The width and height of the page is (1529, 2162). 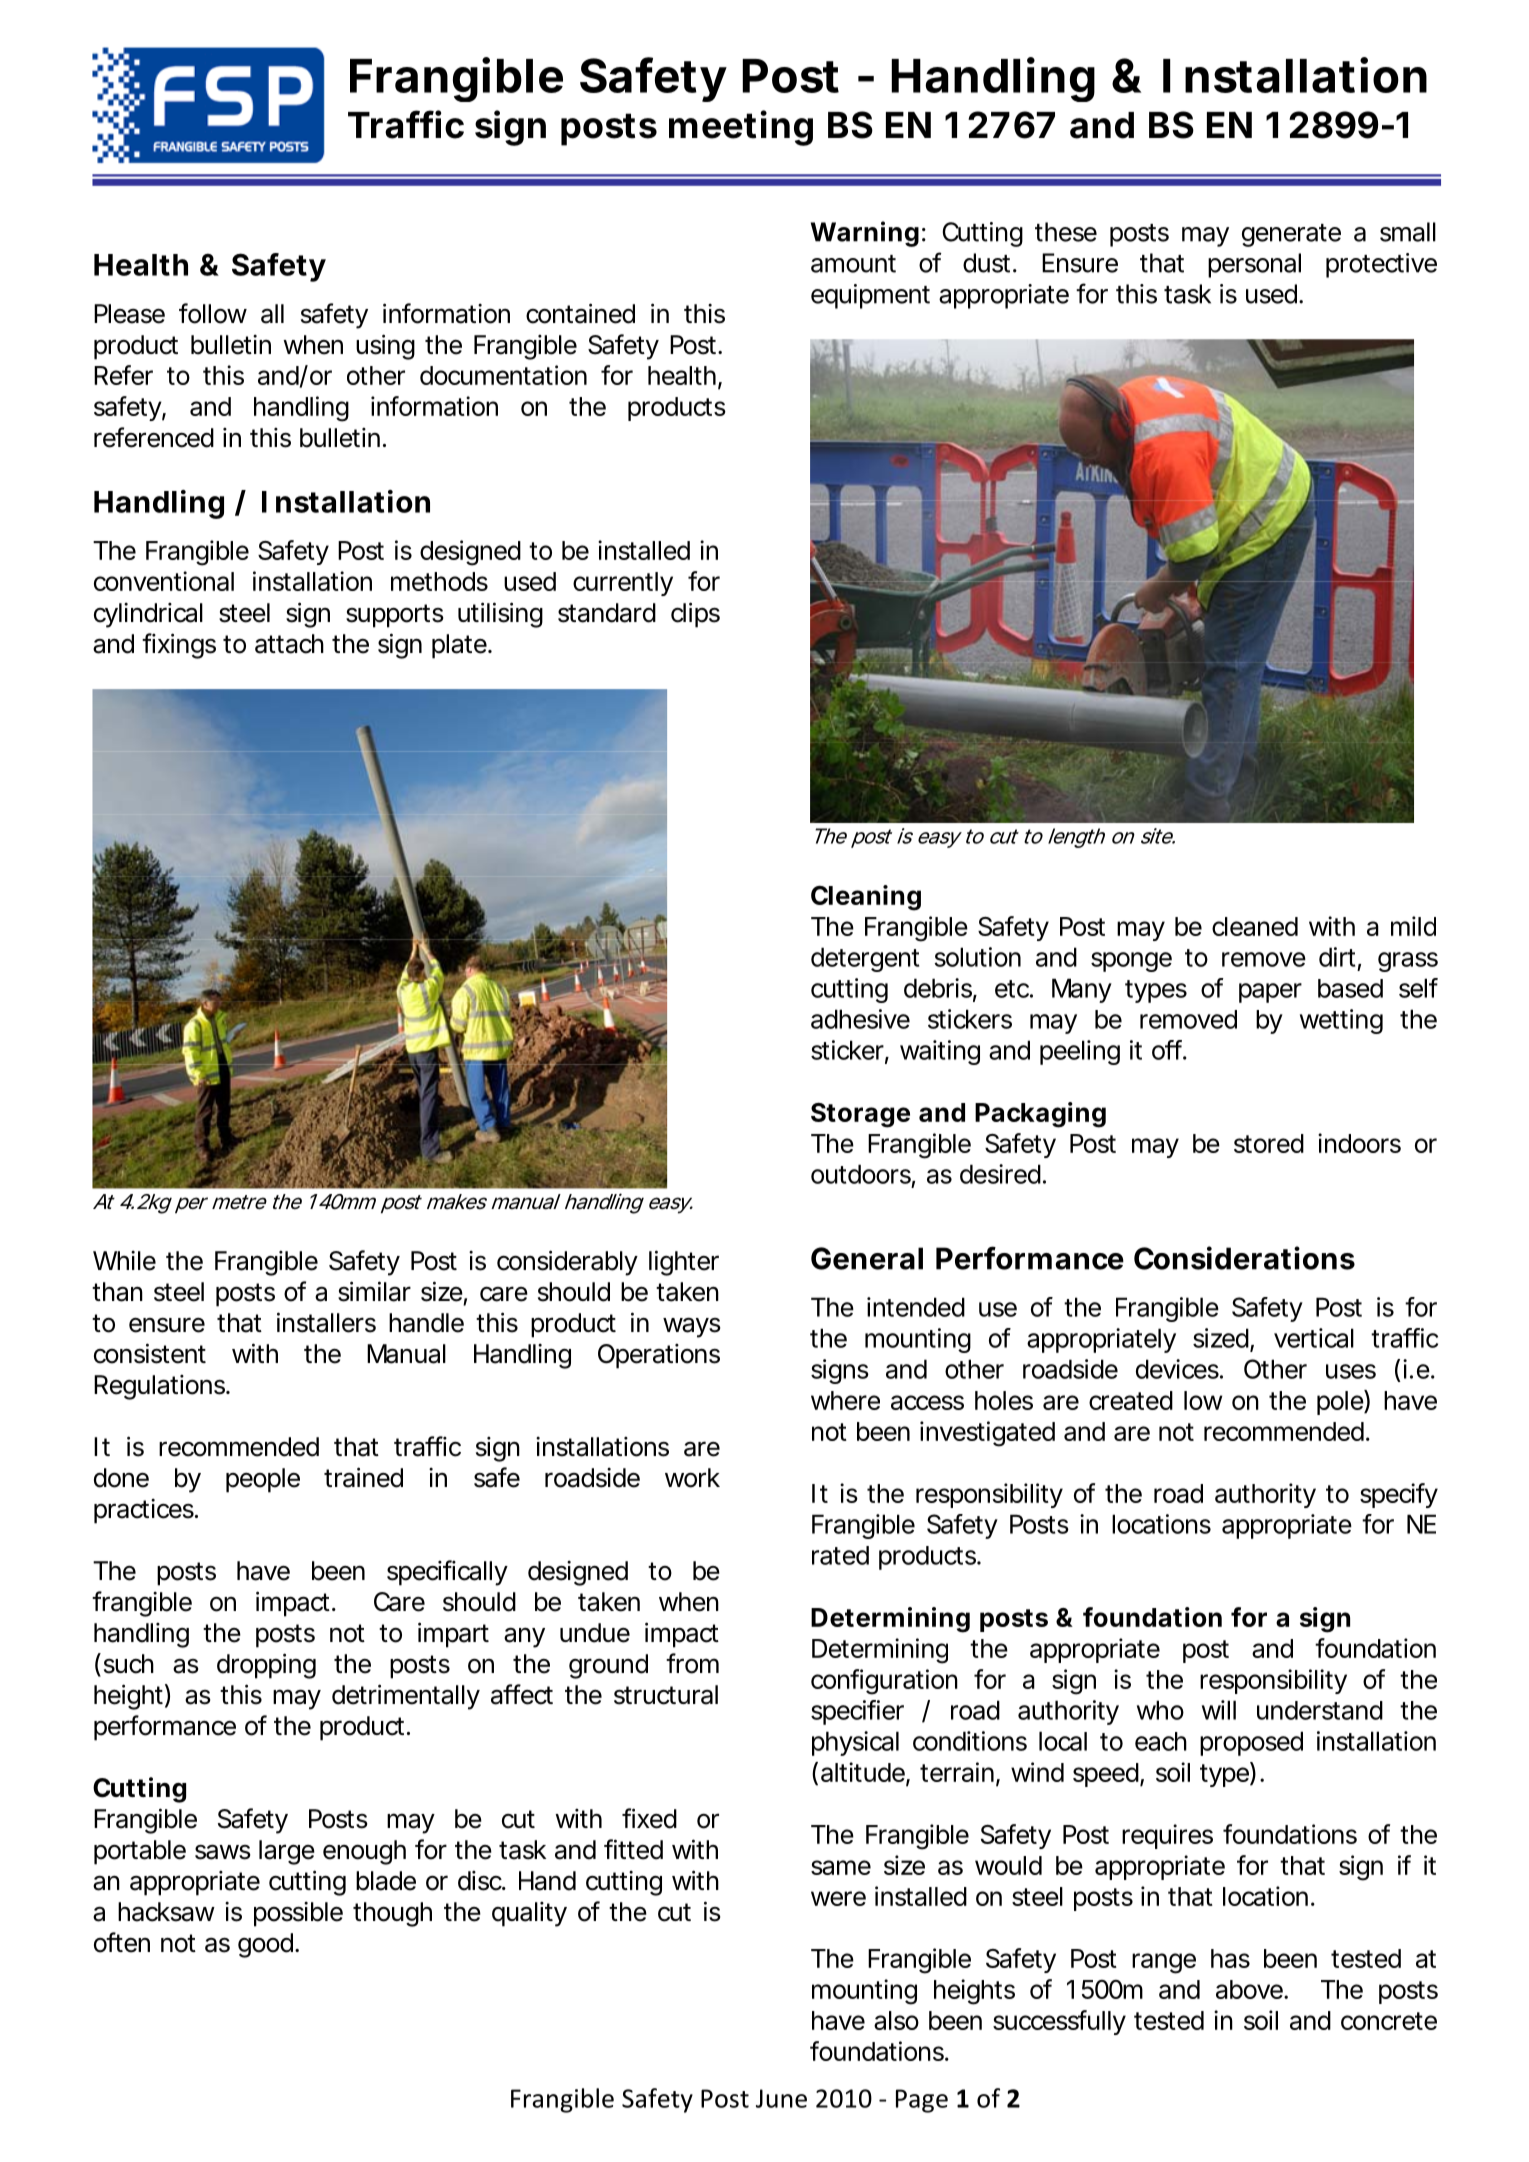 What do you see at coordinates (1341, 1402) in the page?
I see `pole` at bounding box center [1341, 1402].
